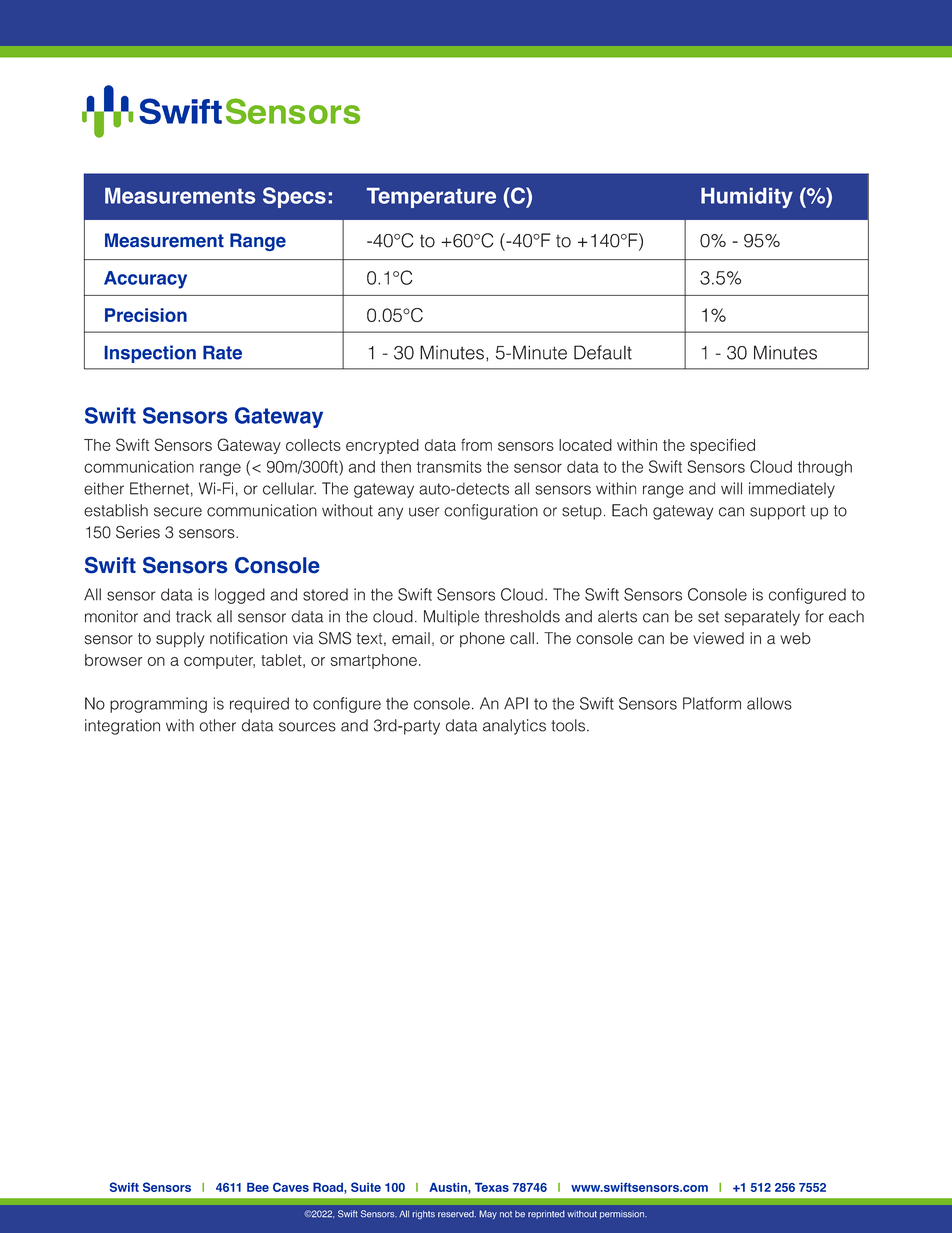  Describe the element at coordinates (747, 198) in the page. I see `Humidity` at that location.
